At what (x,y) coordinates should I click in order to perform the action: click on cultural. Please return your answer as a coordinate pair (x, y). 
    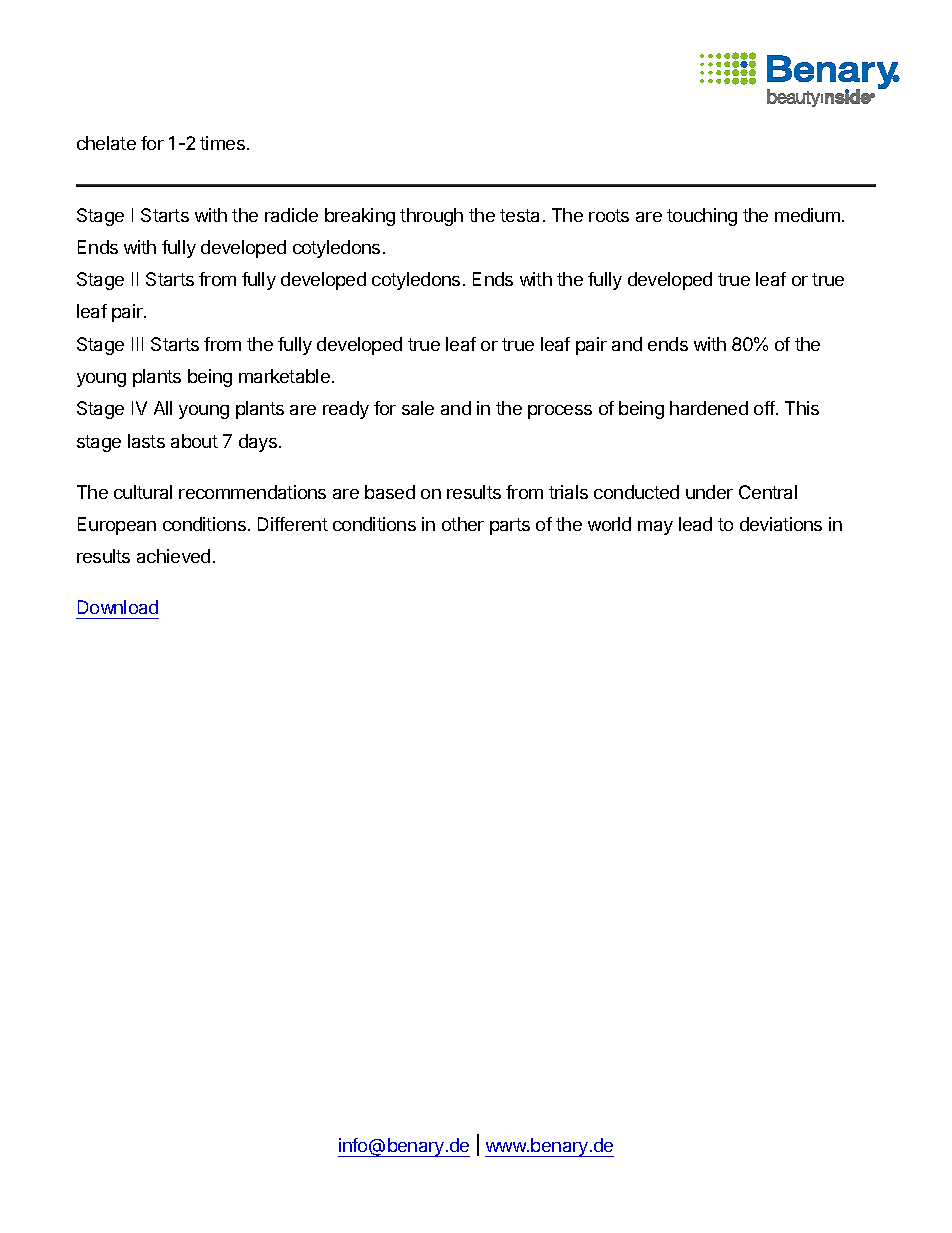
    Looking at the image, I should click on (143, 492).
